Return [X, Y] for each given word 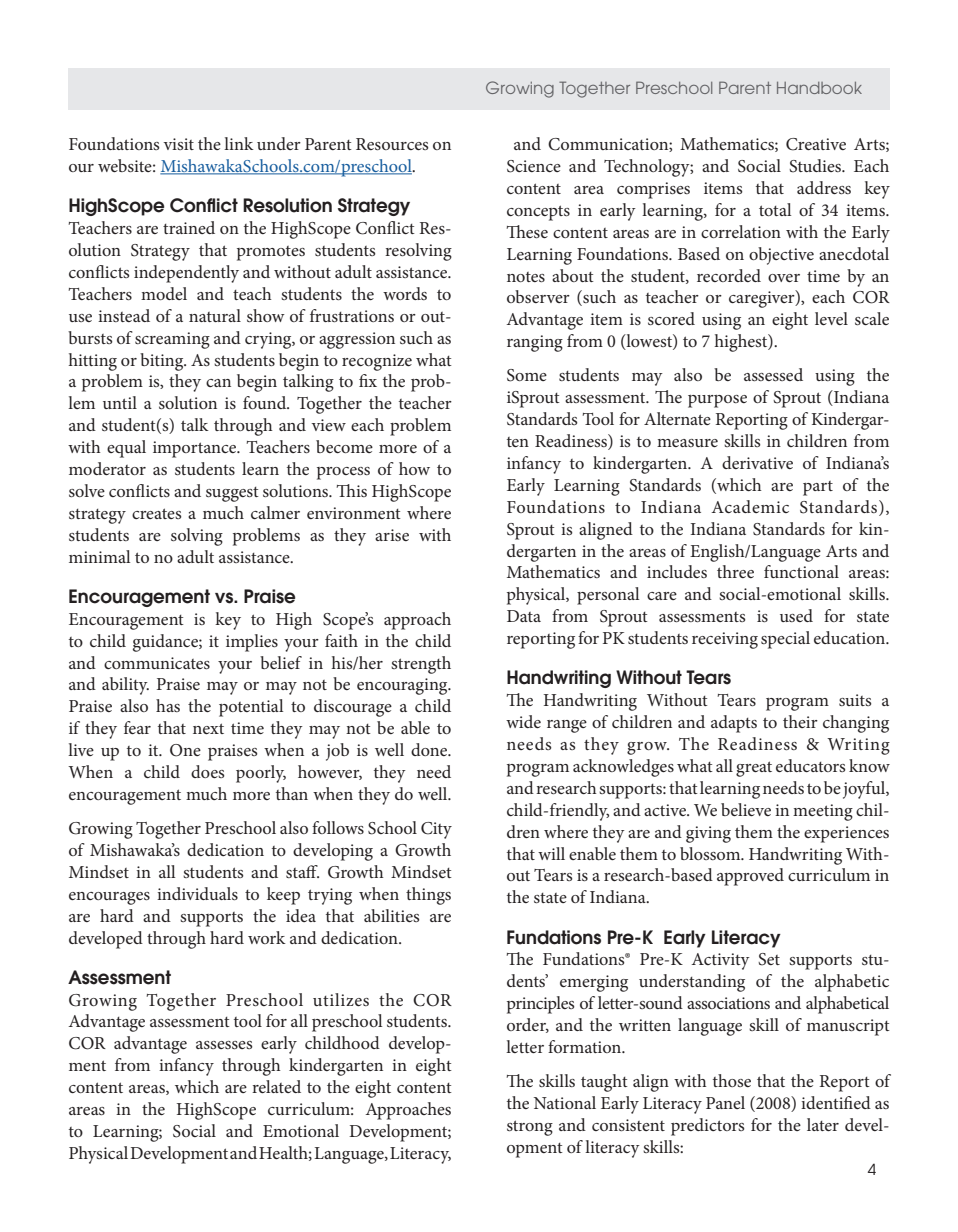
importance [196, 449]
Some [527, 375]
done [430, 749]
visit [178, 144]
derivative [757, 462]
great [754, 769]
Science [534, 166]
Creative [816, 144]
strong [530, 1128]
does [207, 771]
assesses [224, 1045]
